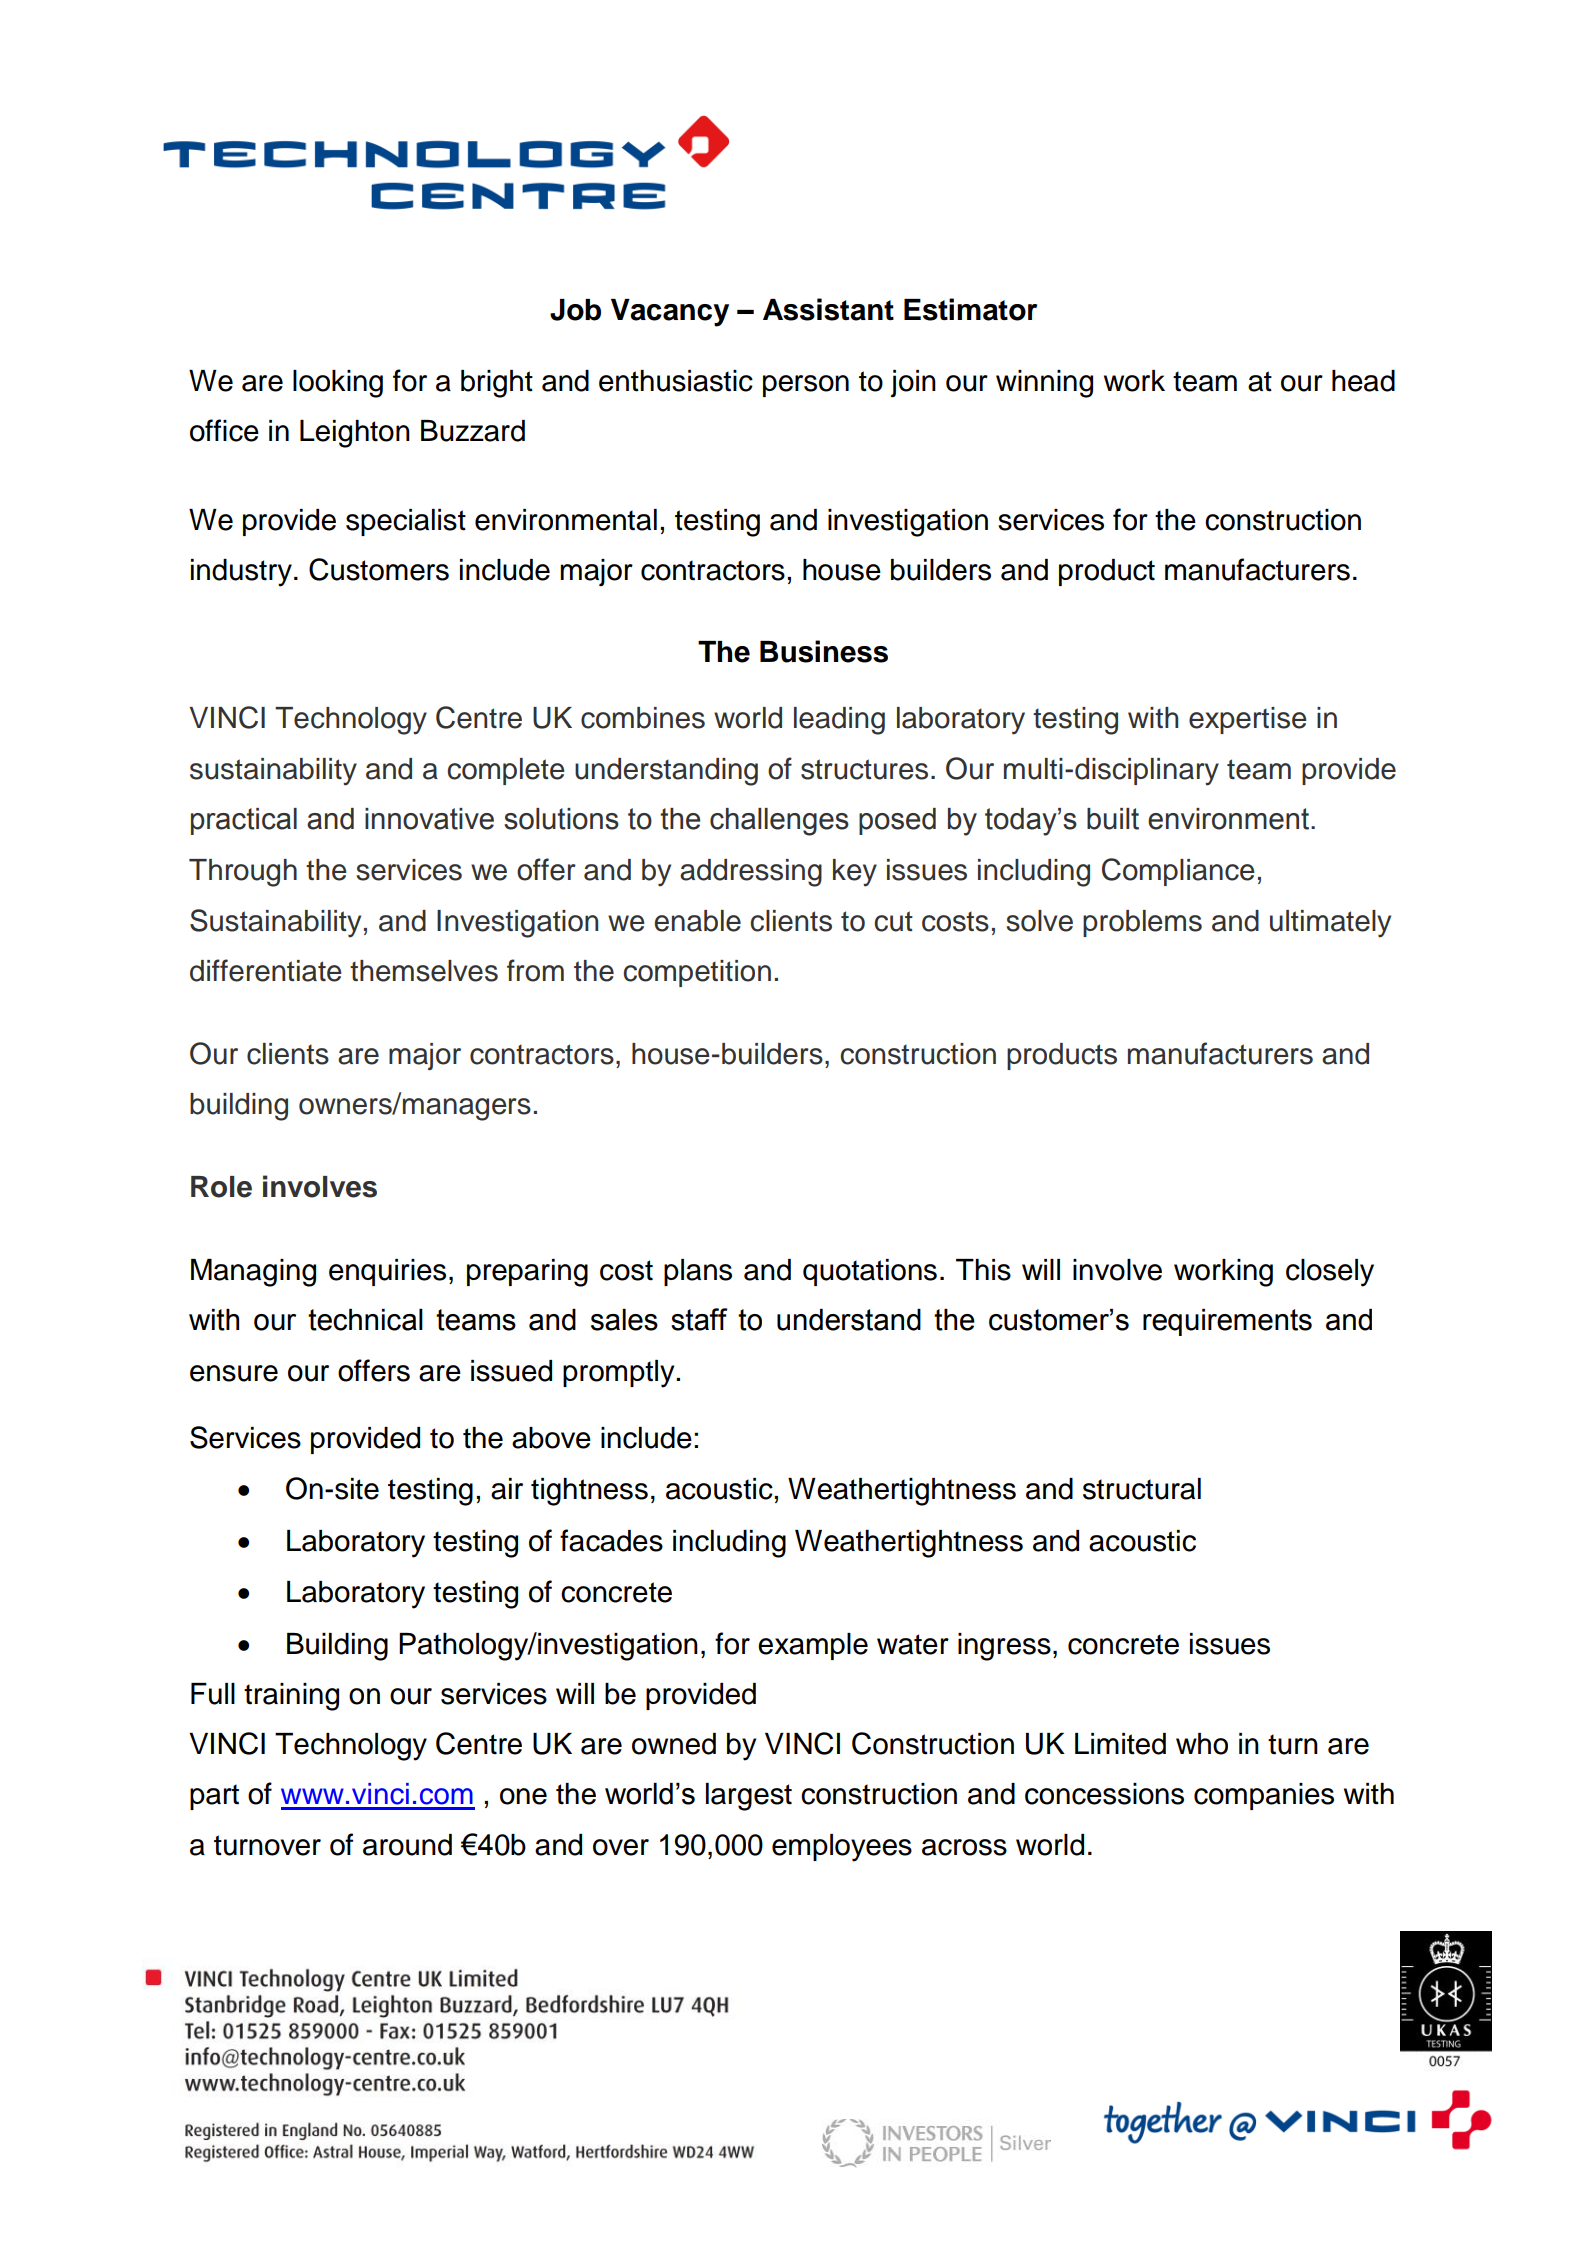 This document has height=2245, width=1587. Describe the element at coordinates (1363, 381) in the document. I see `head` at that location.
